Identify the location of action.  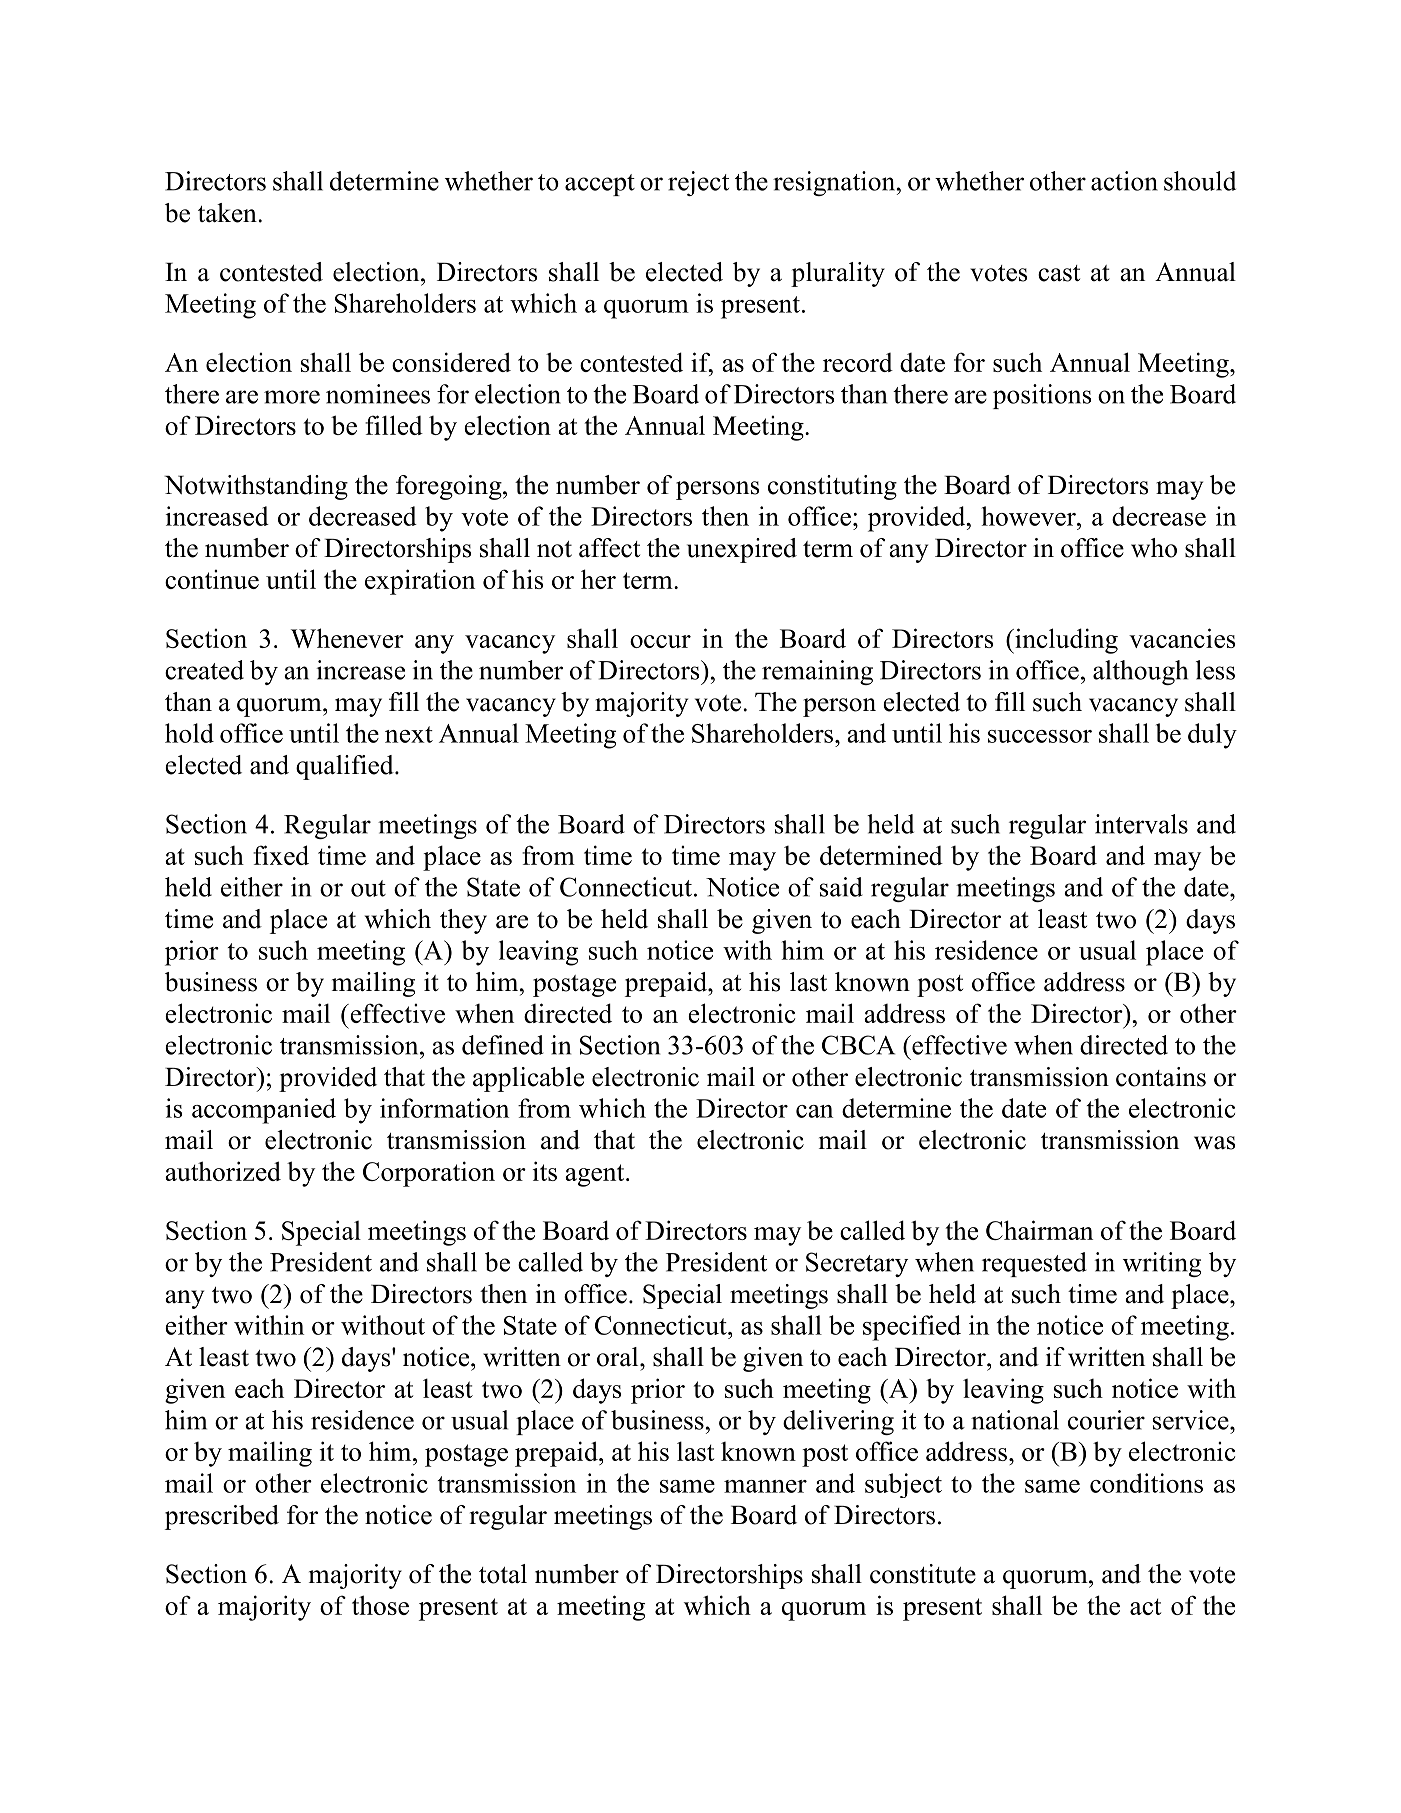
(1124, 181).
